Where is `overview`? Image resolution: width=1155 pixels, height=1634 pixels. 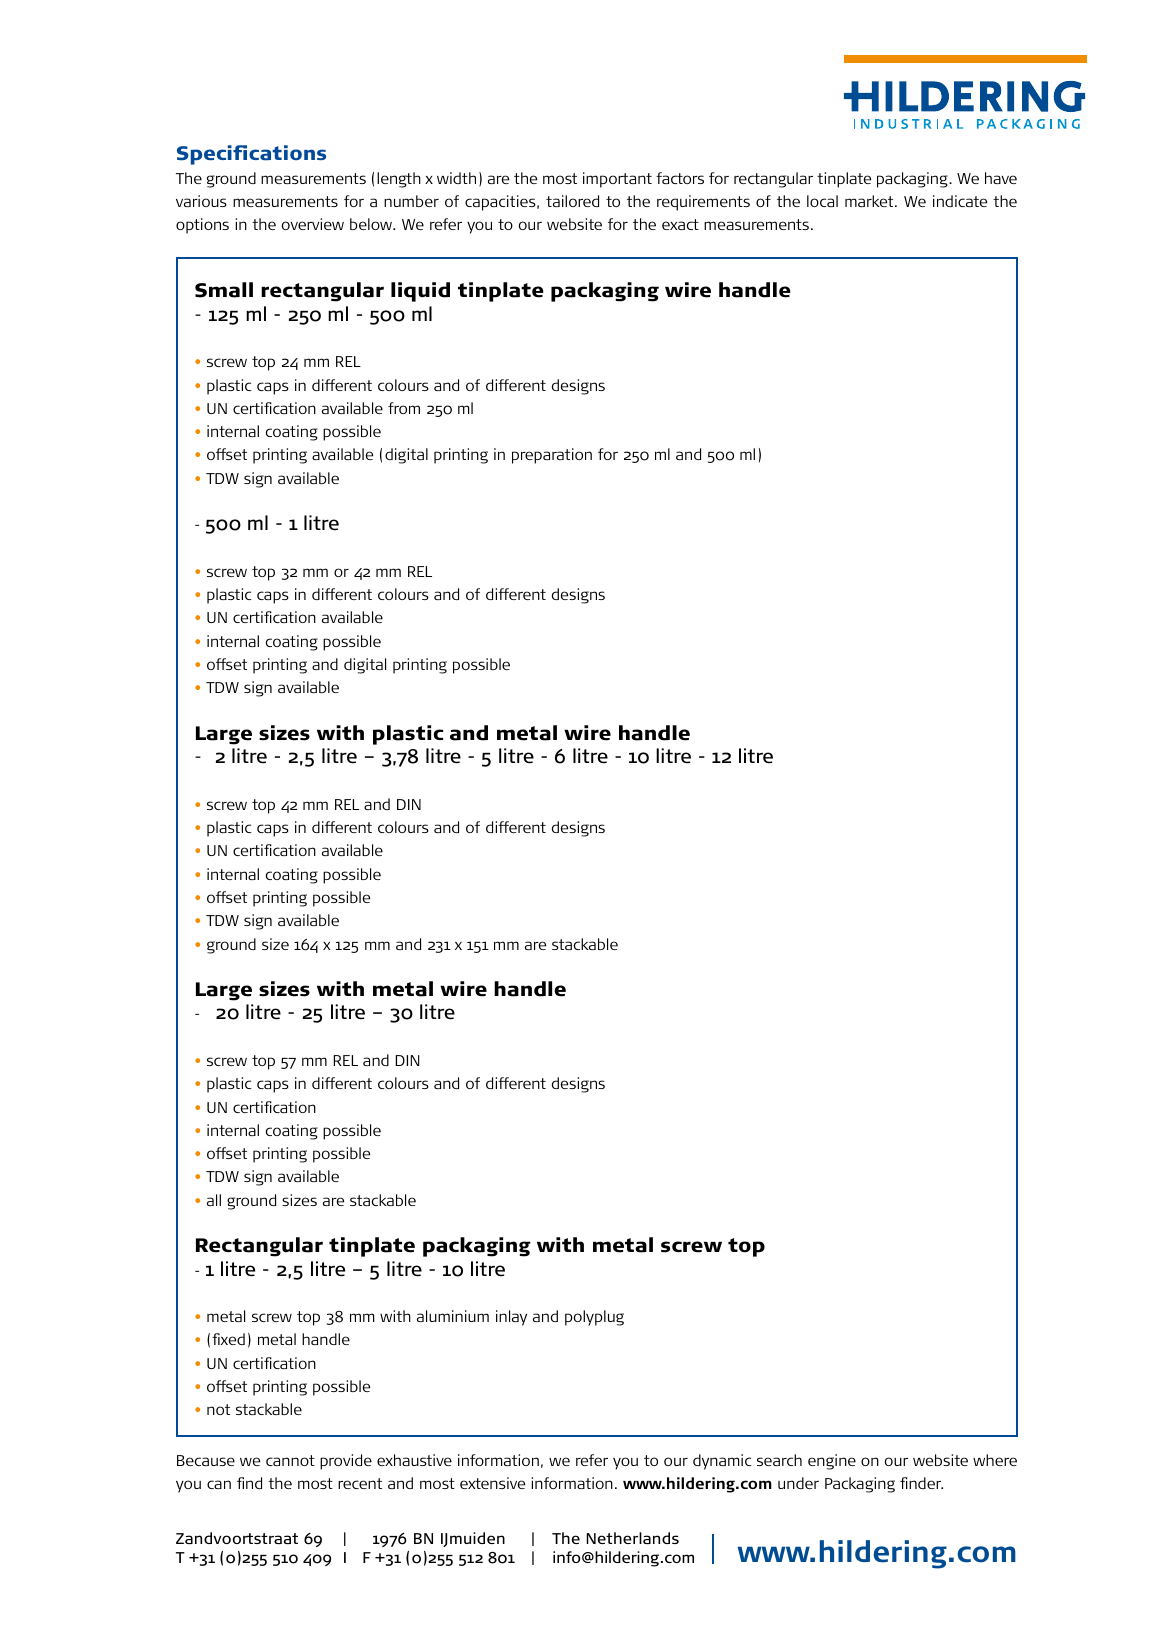
overview is located at coordinates (313, 224).
